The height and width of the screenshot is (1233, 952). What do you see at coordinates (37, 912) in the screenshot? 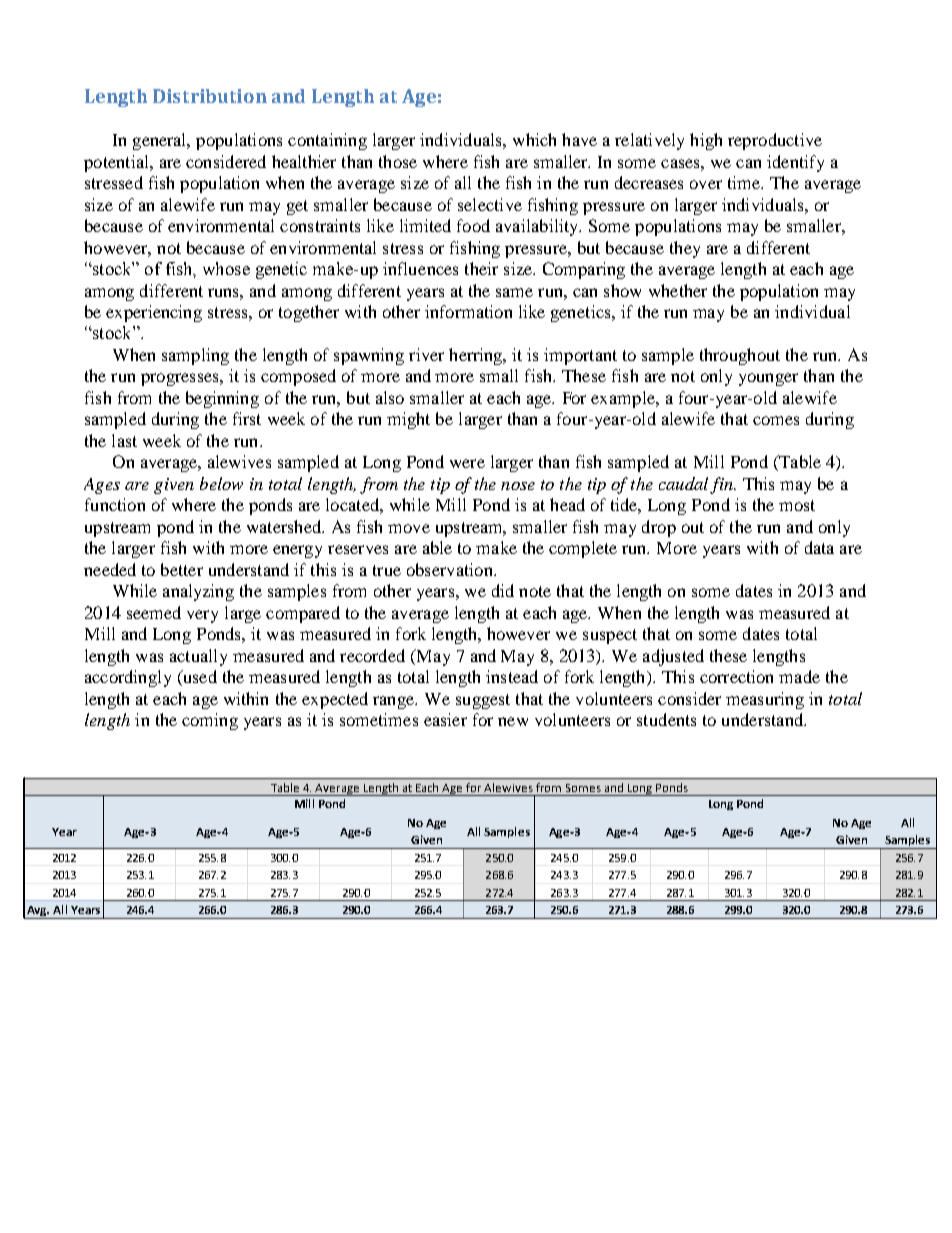
I see `Avg` at bounding box center [37, 912].
